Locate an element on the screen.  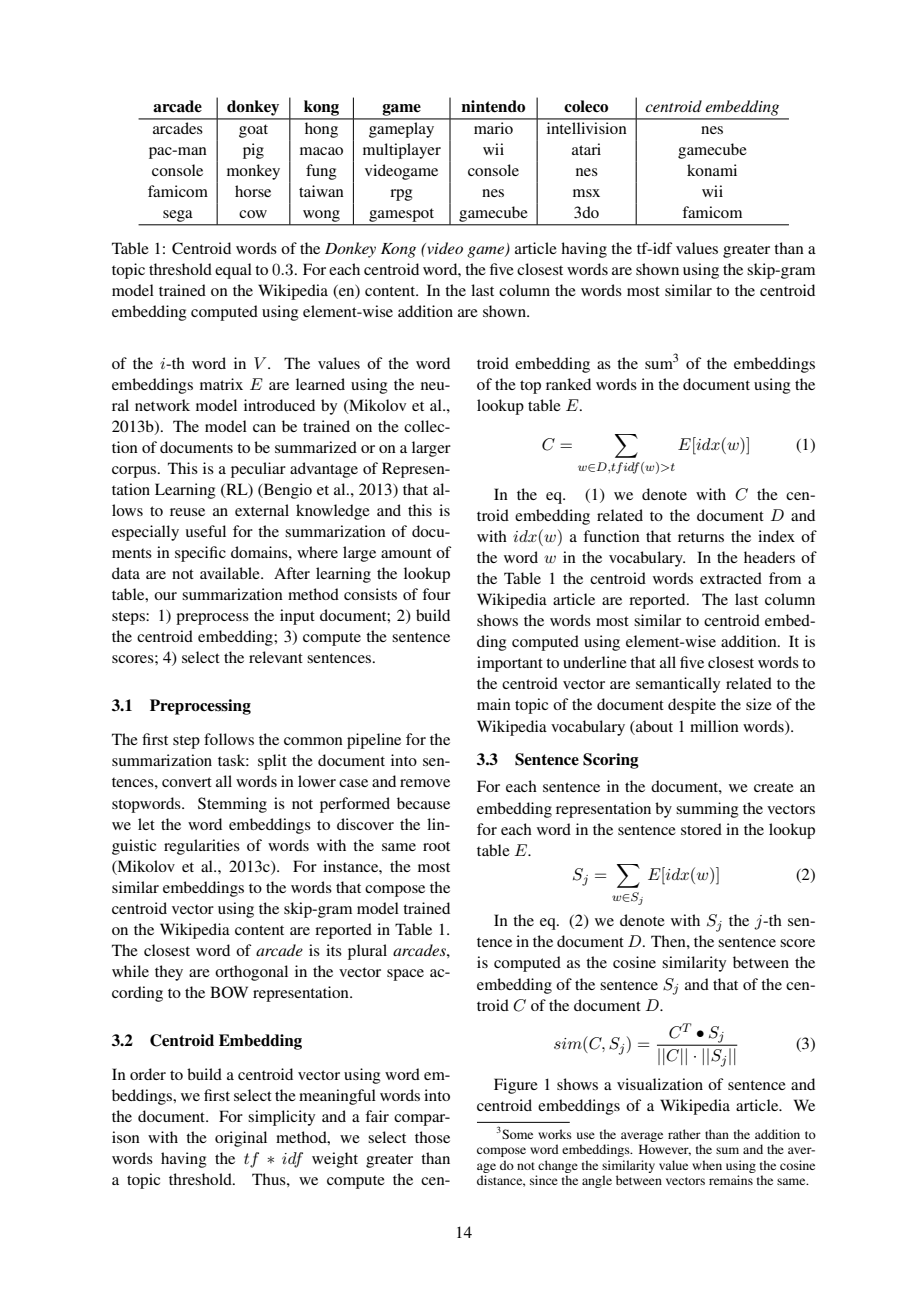
important is located at coordinates (510, 664).
